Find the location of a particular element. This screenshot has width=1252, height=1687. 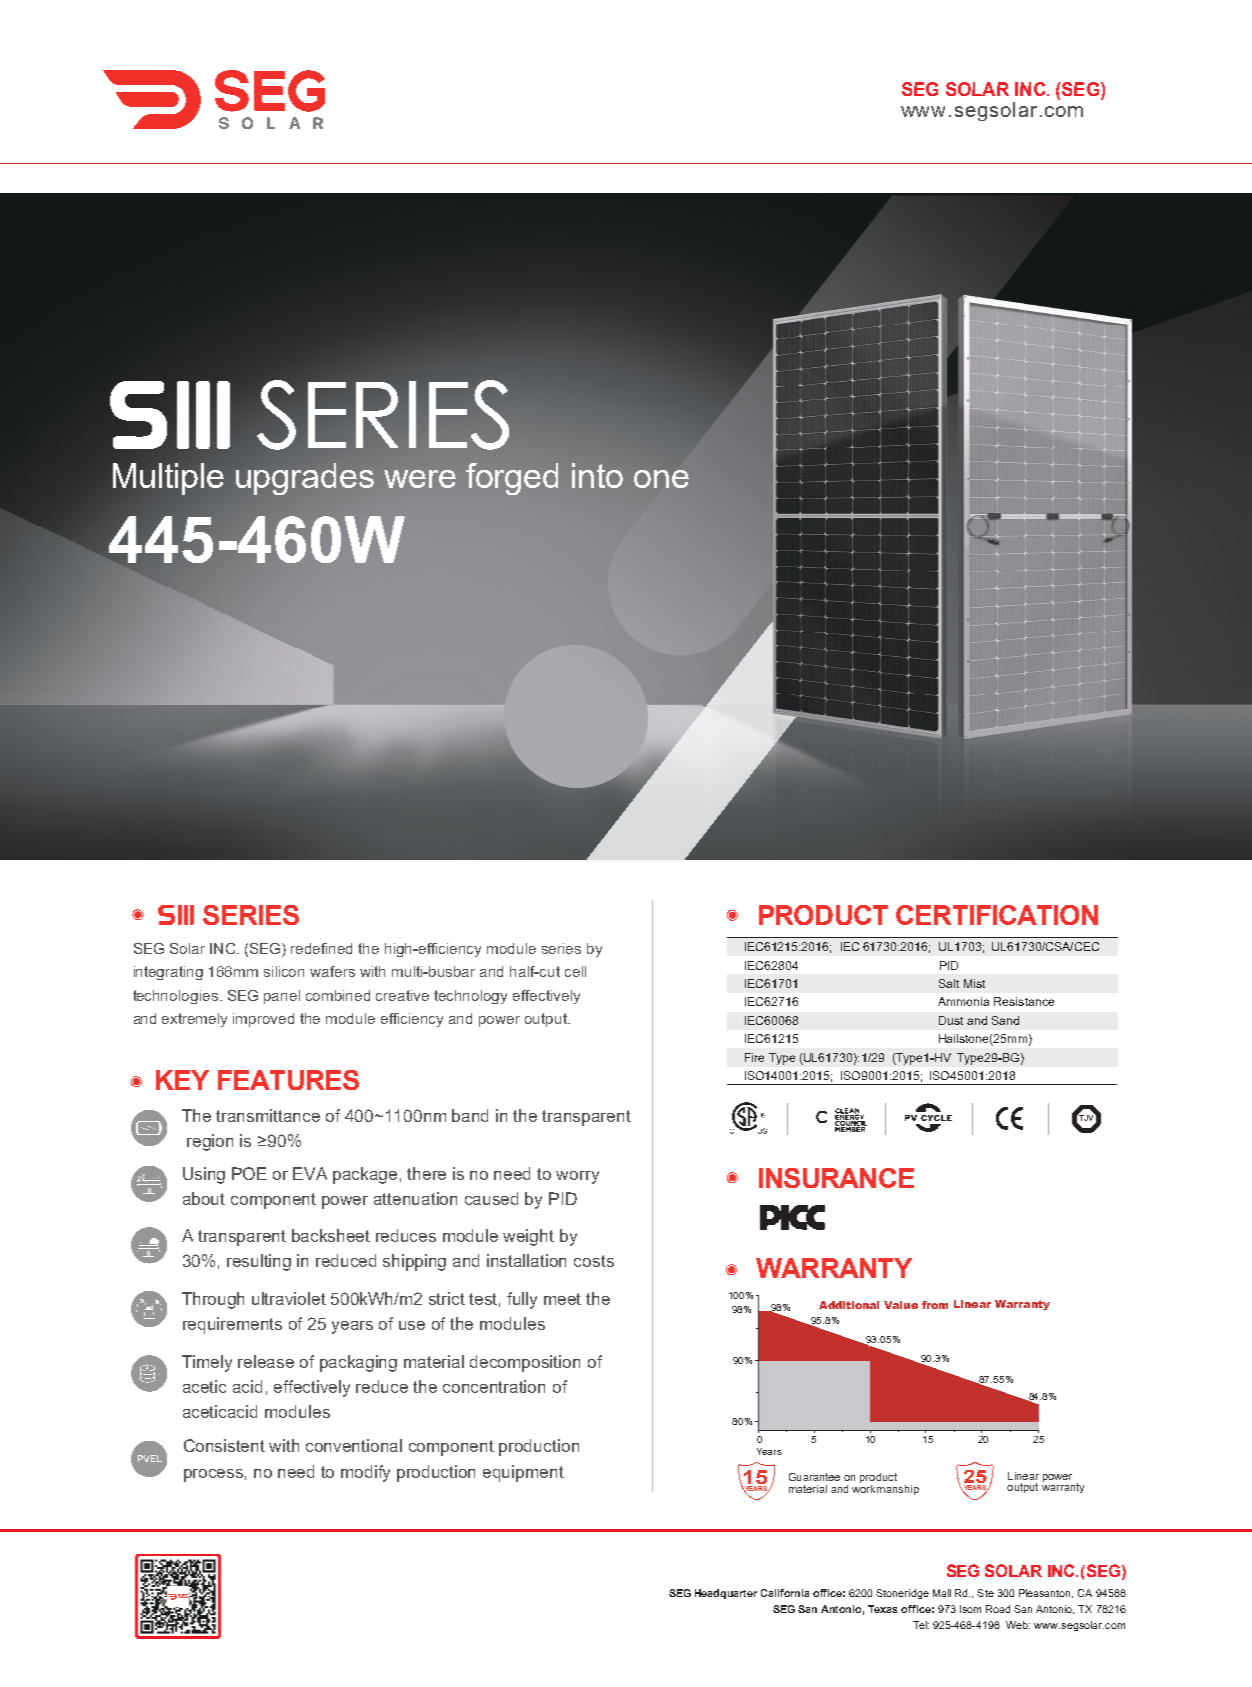

forged is located at coordinates (512, 479).
